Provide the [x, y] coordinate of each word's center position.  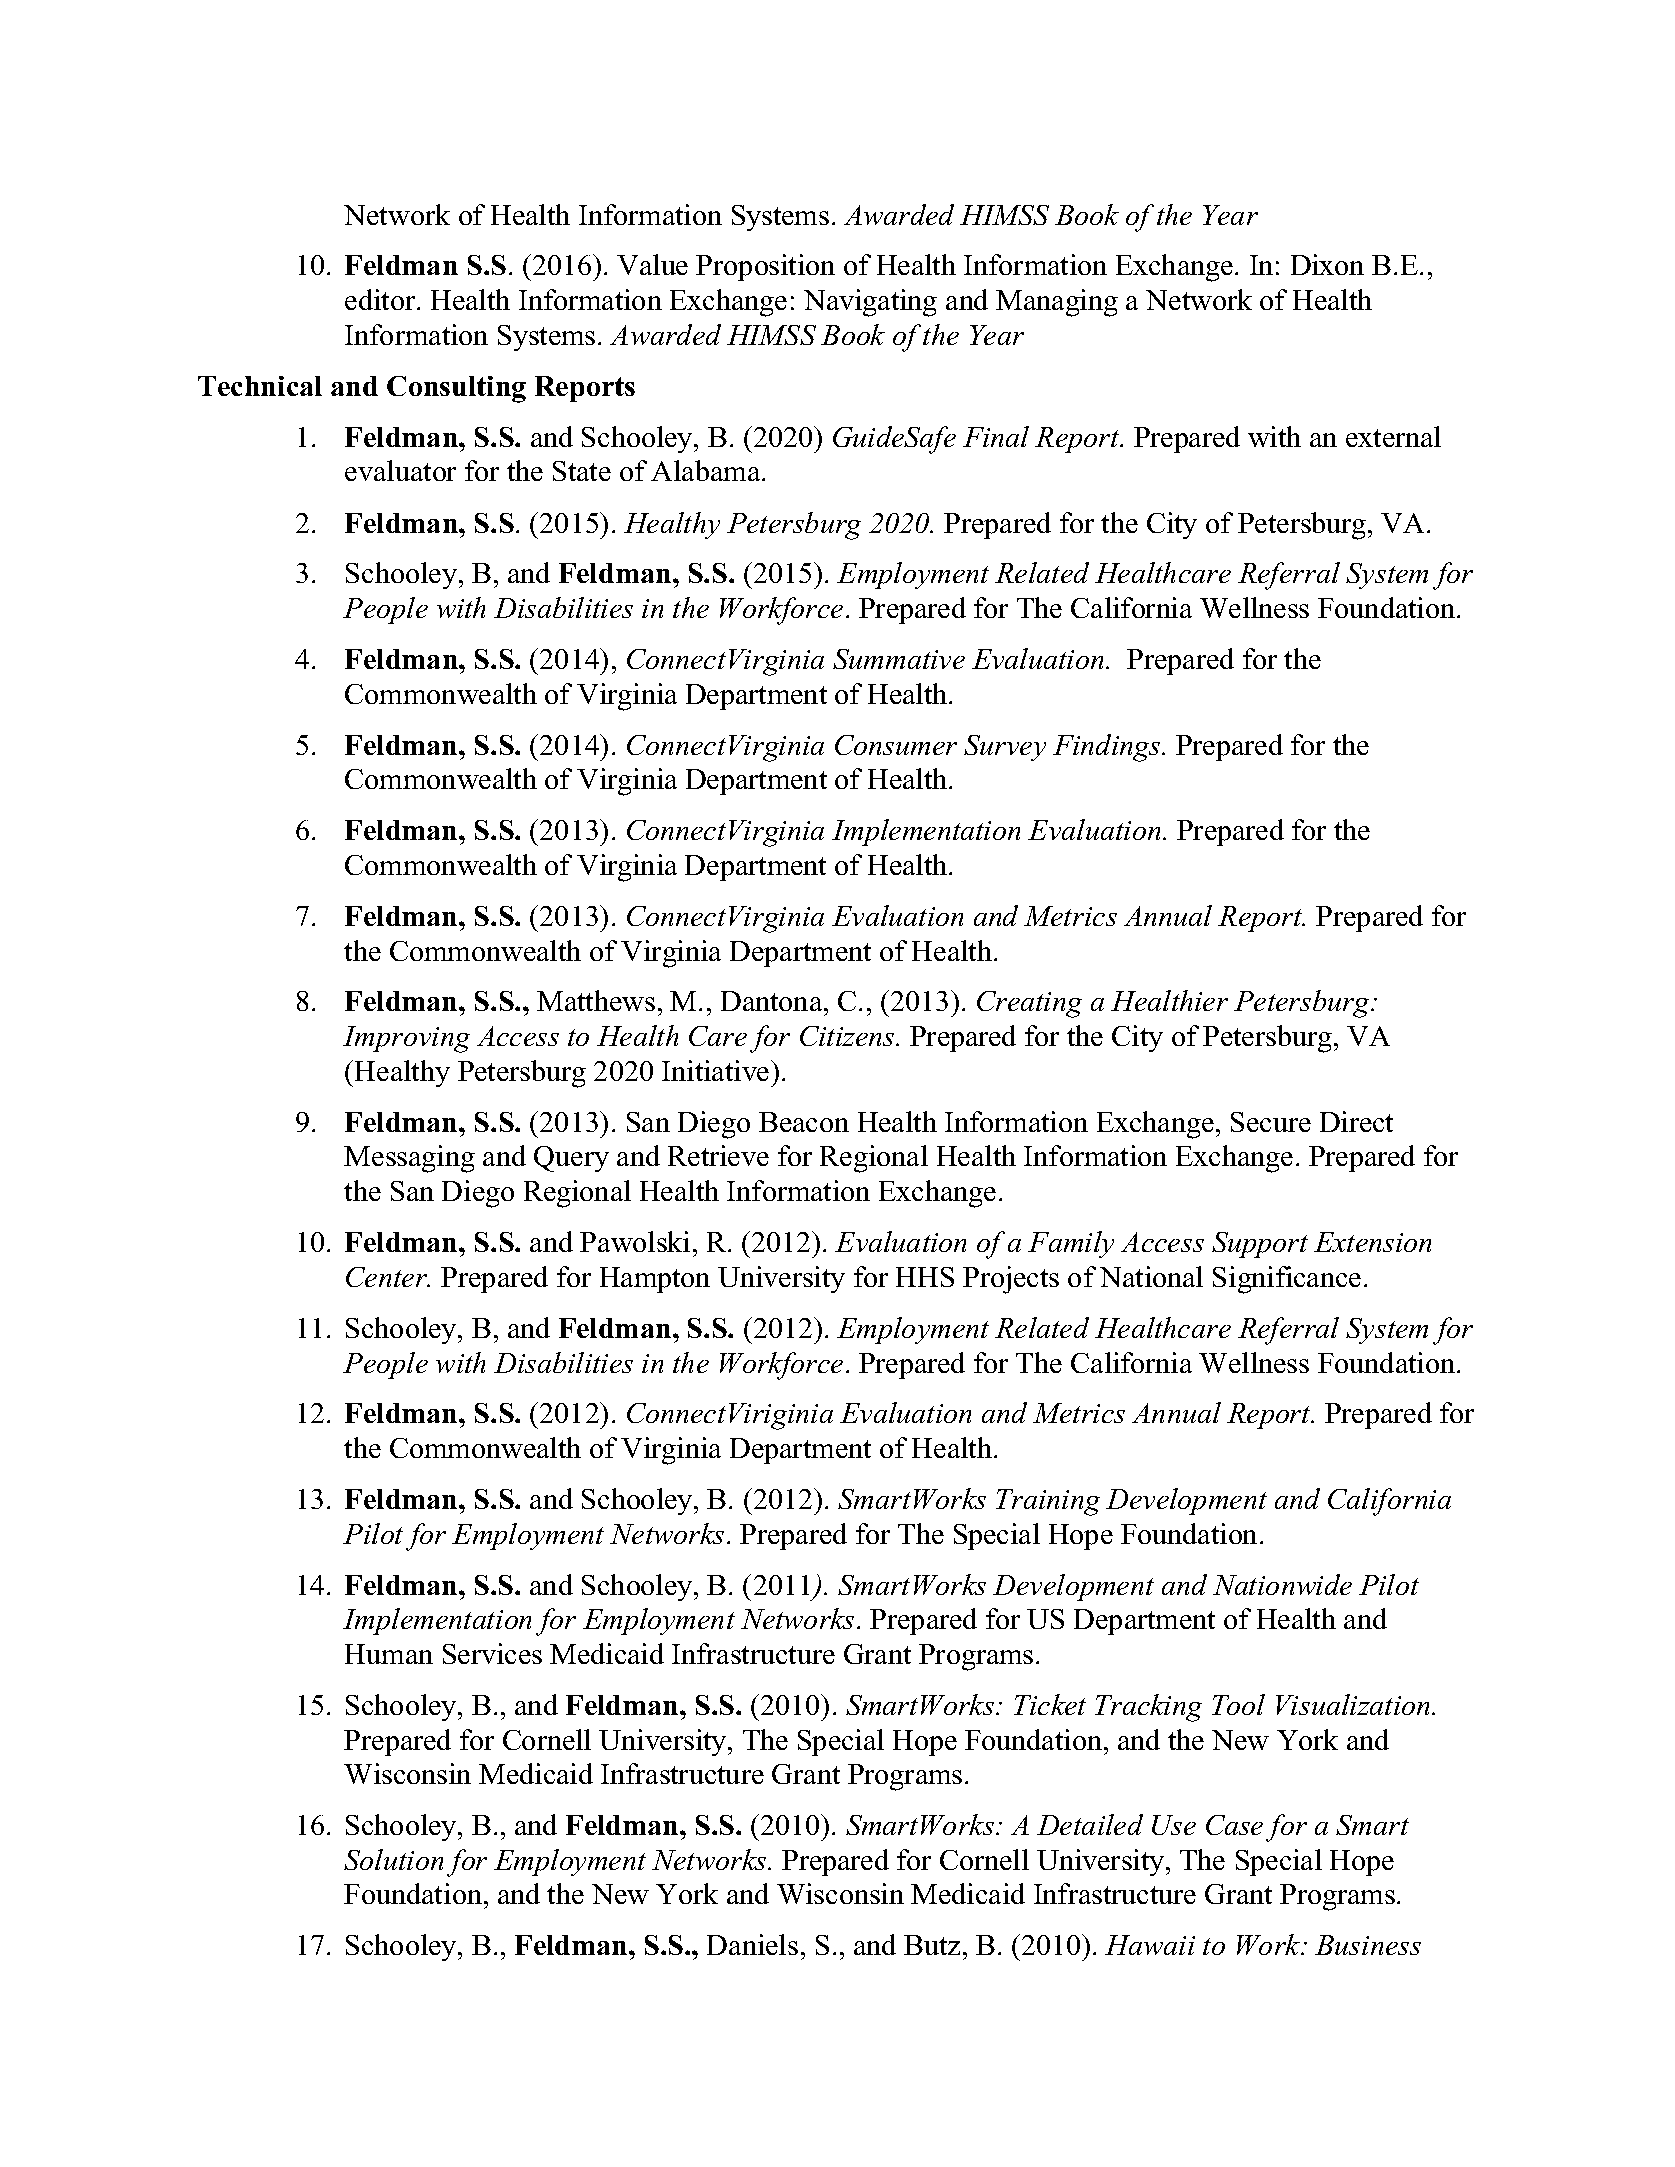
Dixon [1327, 264]
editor [381, 299]
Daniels [752, 1944]
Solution [393, 1859]
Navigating [870, 303]
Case [1234, 1825]
